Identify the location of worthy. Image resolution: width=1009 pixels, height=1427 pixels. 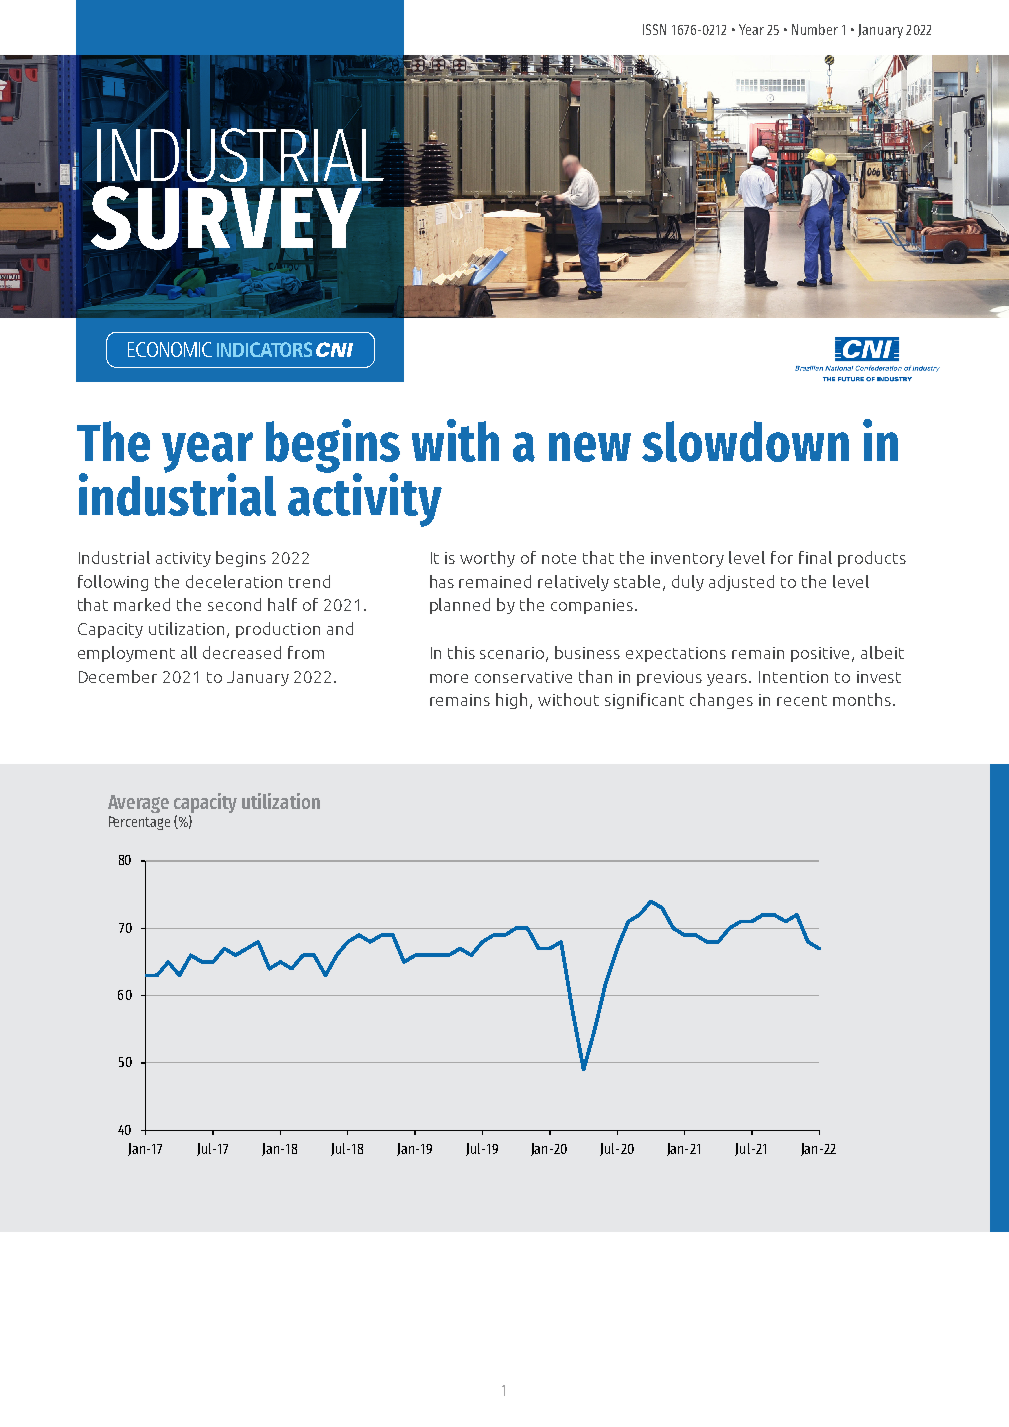
(487, 559).
